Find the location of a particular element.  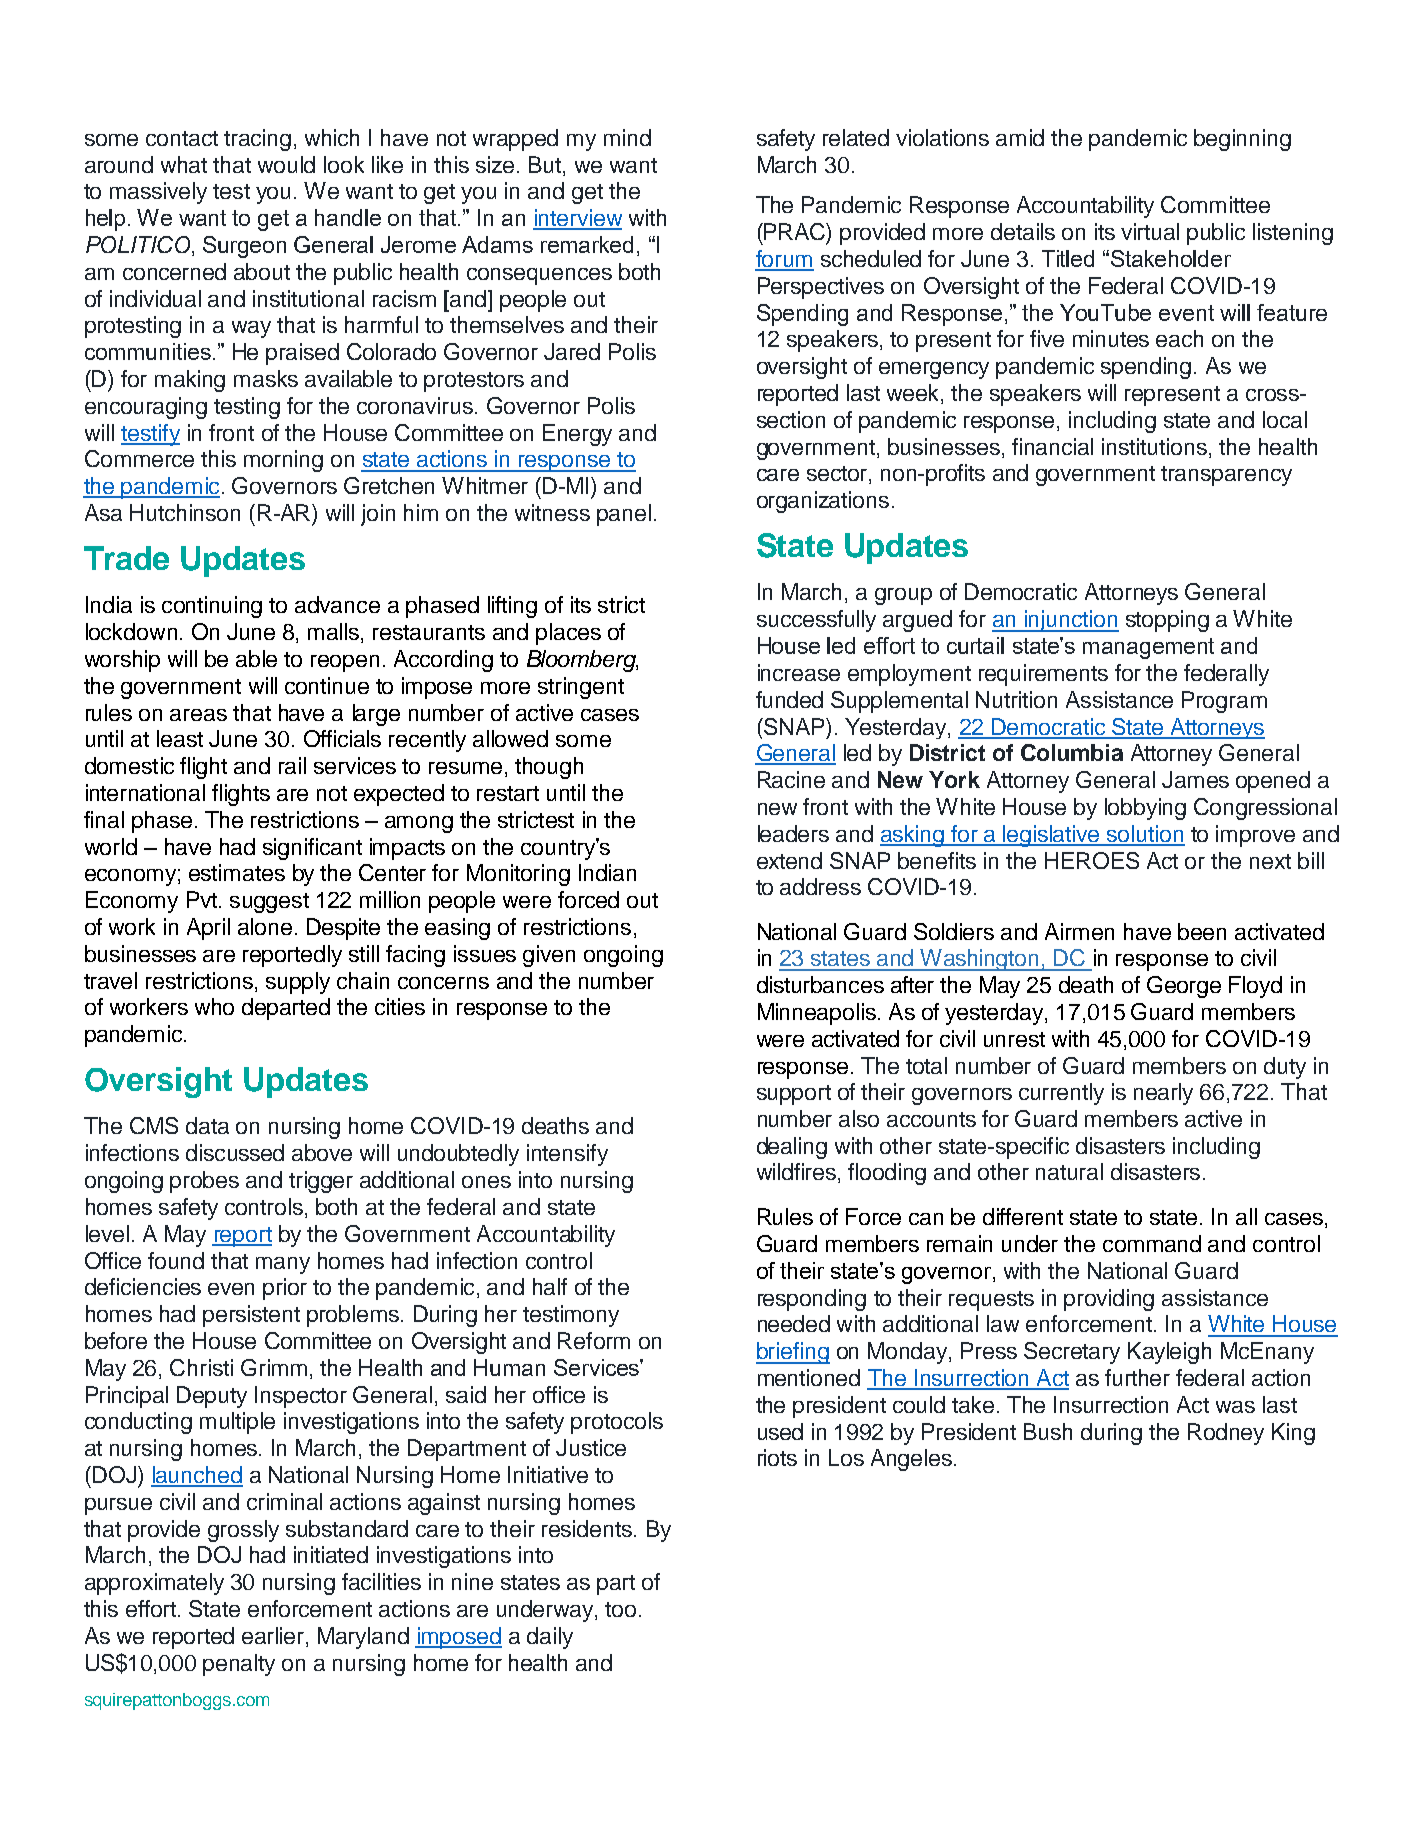

earlier is located at coordinates (274, 1637).
